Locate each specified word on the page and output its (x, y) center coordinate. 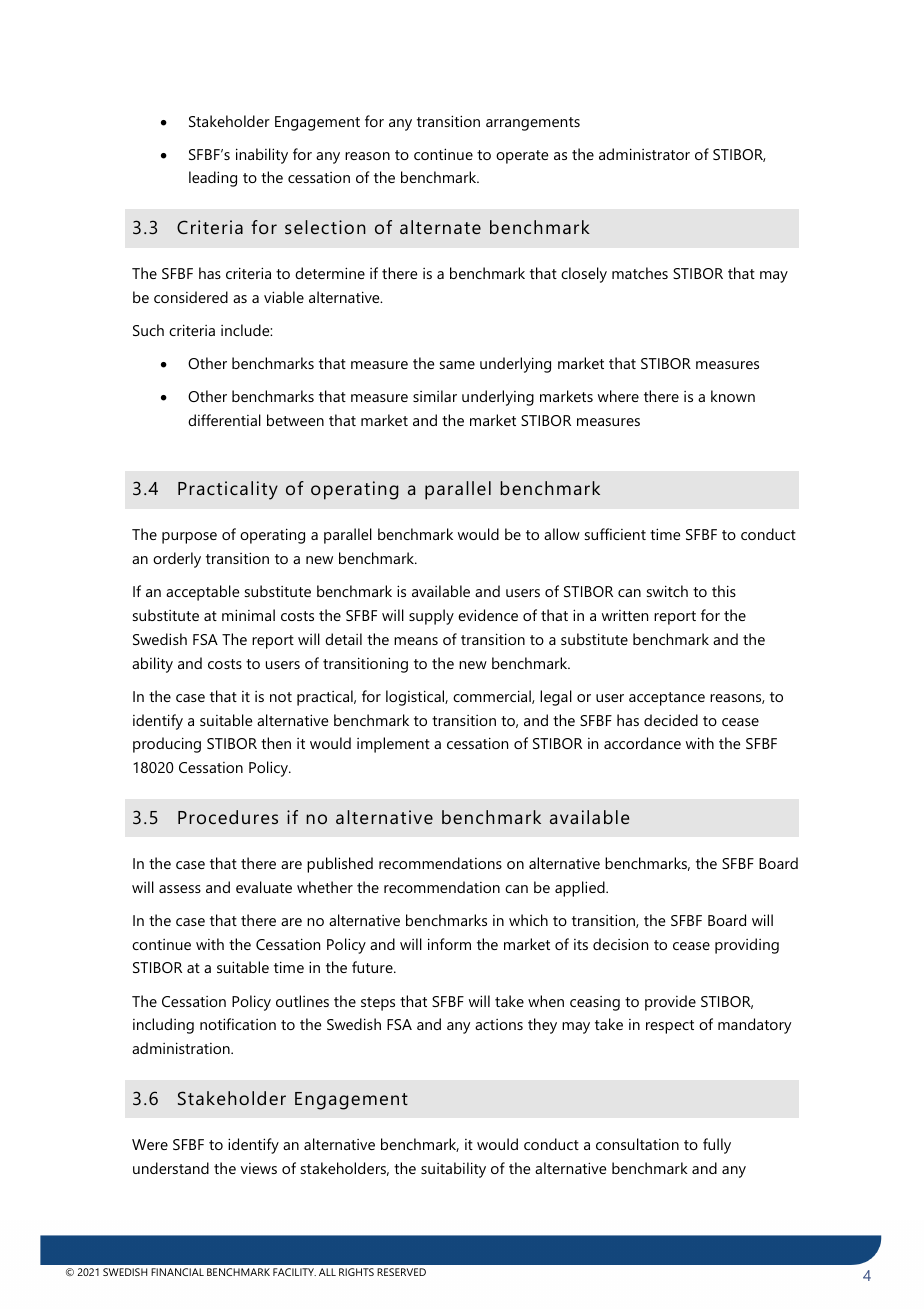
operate (522, 157)
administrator (644, 154)
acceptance (667, 699)
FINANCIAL (177, 1272)
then (276, 743)
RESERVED (401, 1272)
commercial (493, 697)
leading (213, 179)
